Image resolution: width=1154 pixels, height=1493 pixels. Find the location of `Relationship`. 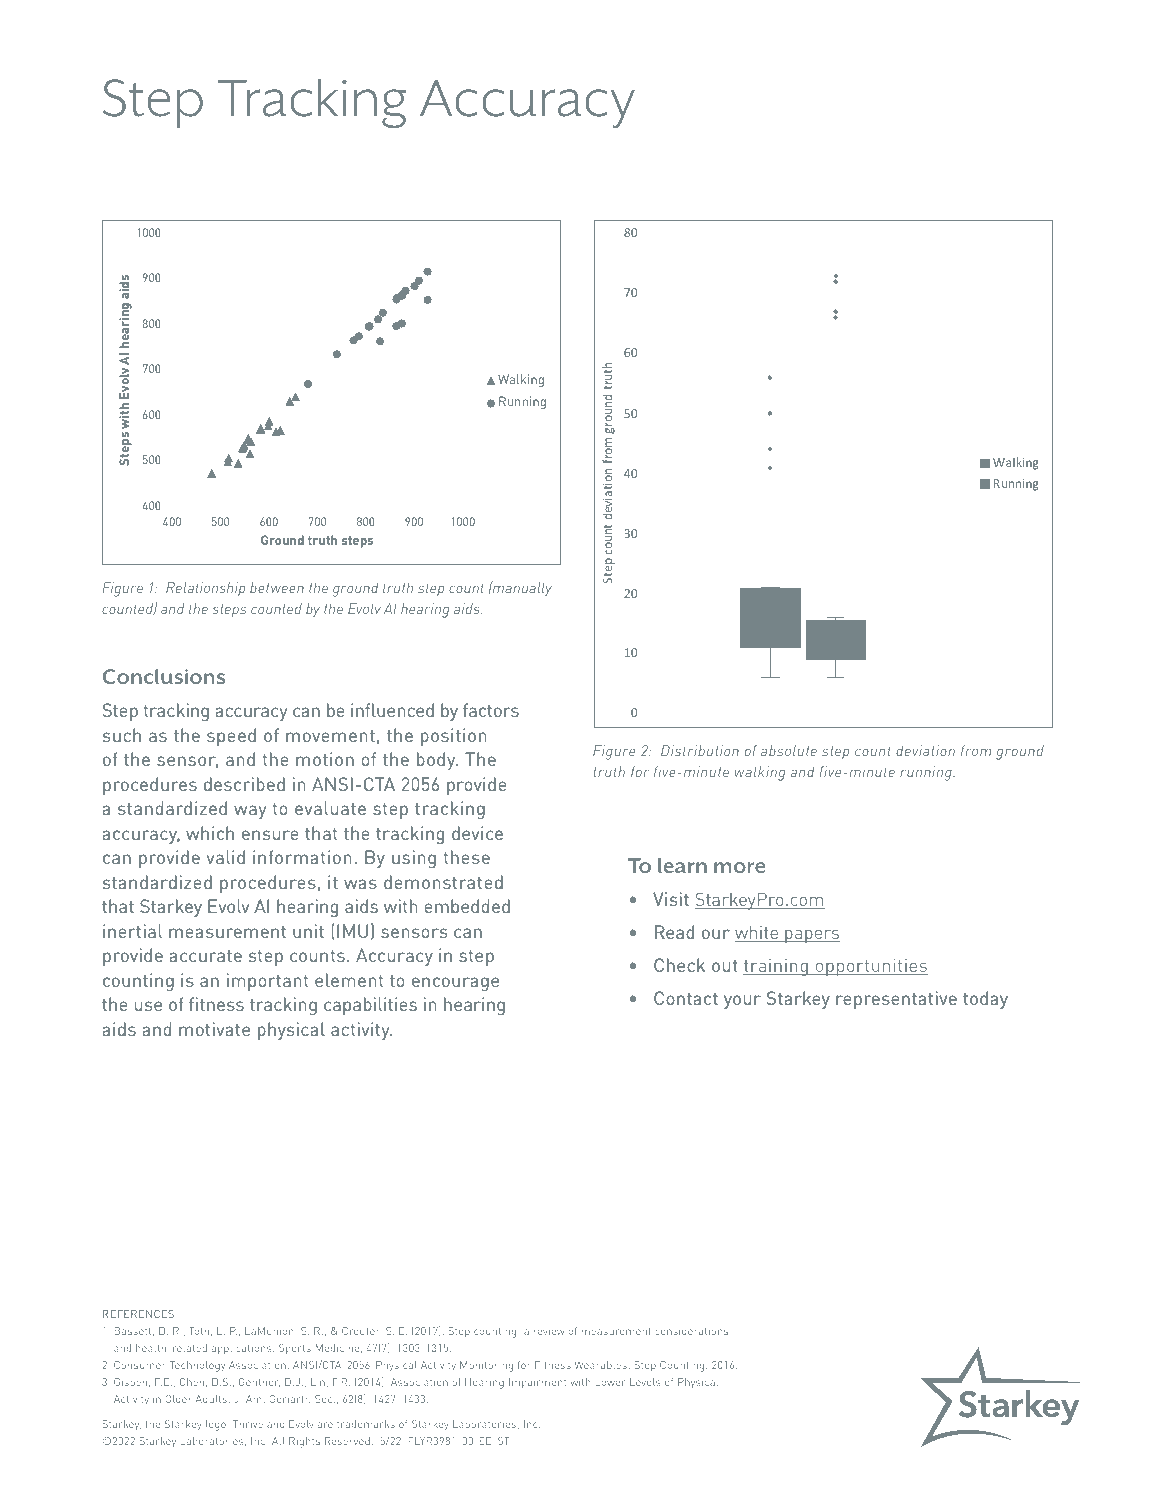

Relationship is located at coordinates (205, 589).
